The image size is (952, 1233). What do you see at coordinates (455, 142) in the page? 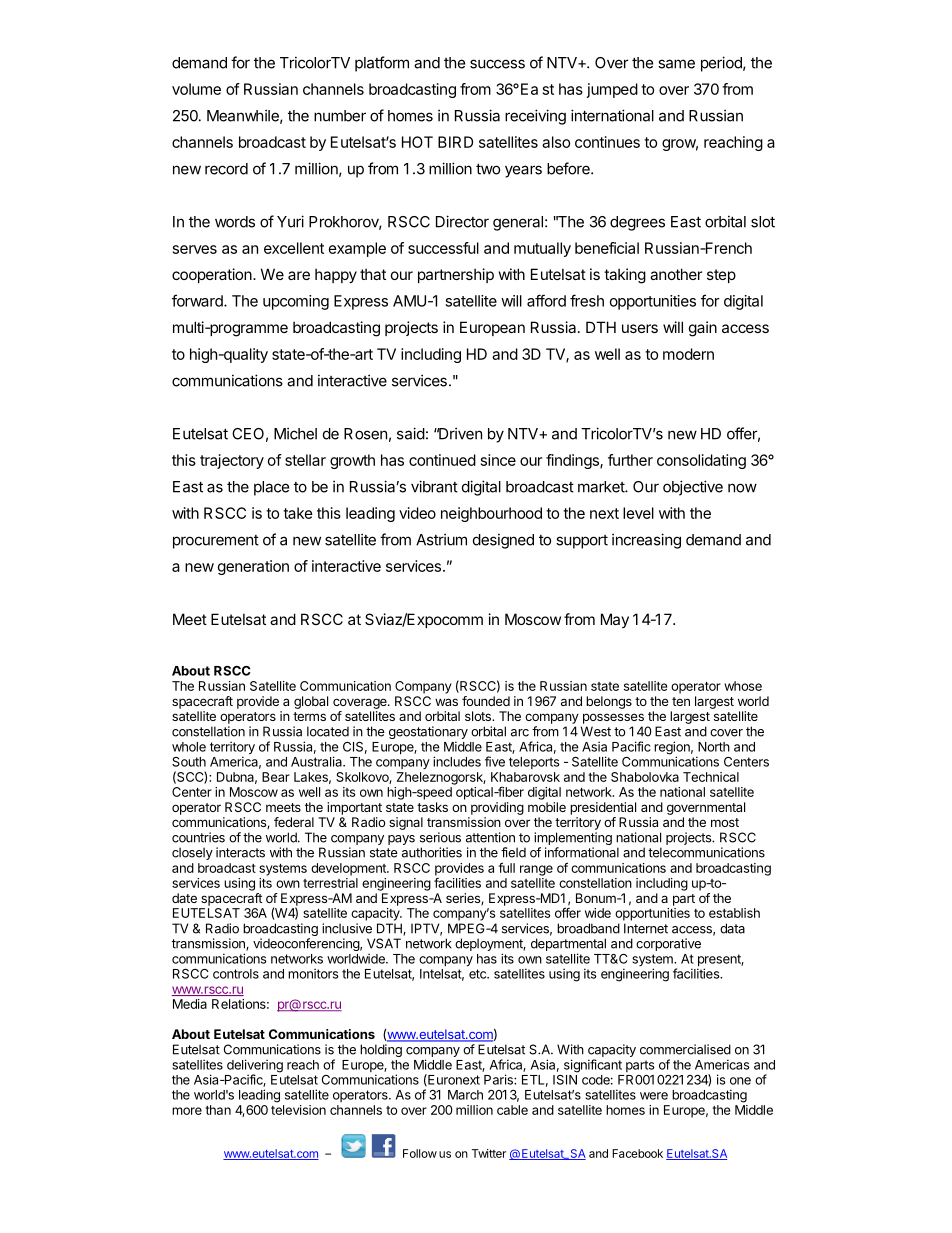
I see `BIRD` at bounding box center [455, 142].
